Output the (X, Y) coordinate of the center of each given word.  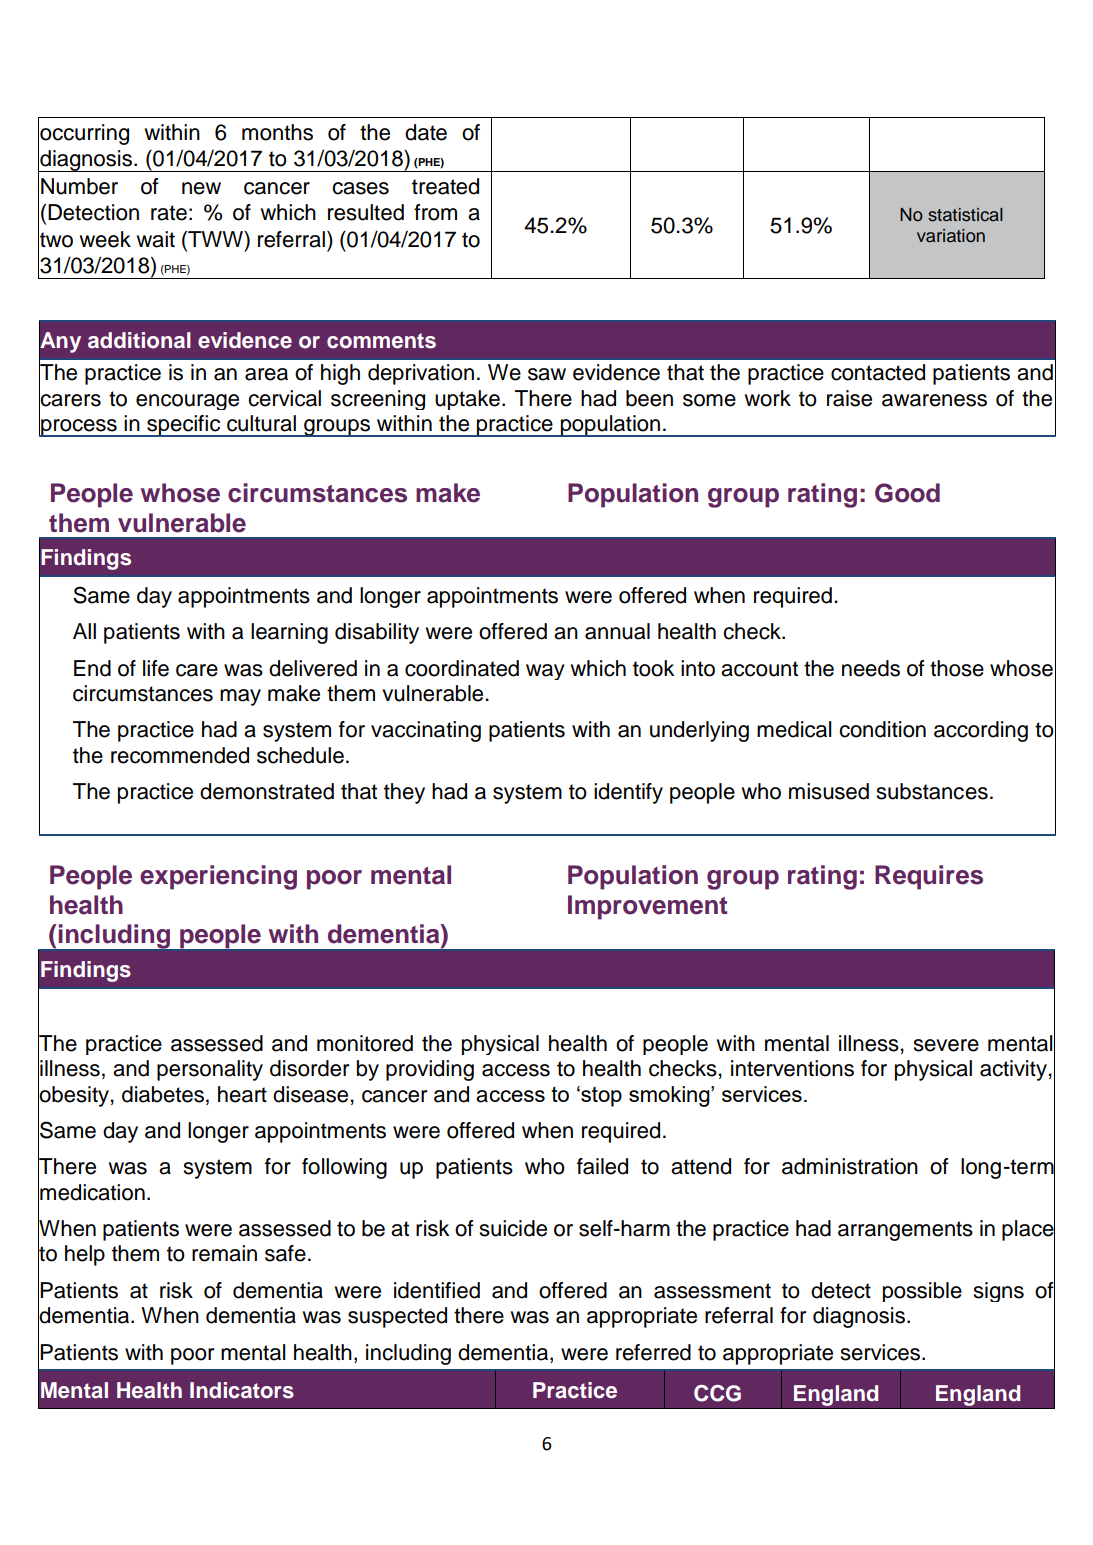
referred (653, 1352)
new (201, 188)
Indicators (242, 1390)
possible (922, 1292)
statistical (965, 215)
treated (445, 186)
